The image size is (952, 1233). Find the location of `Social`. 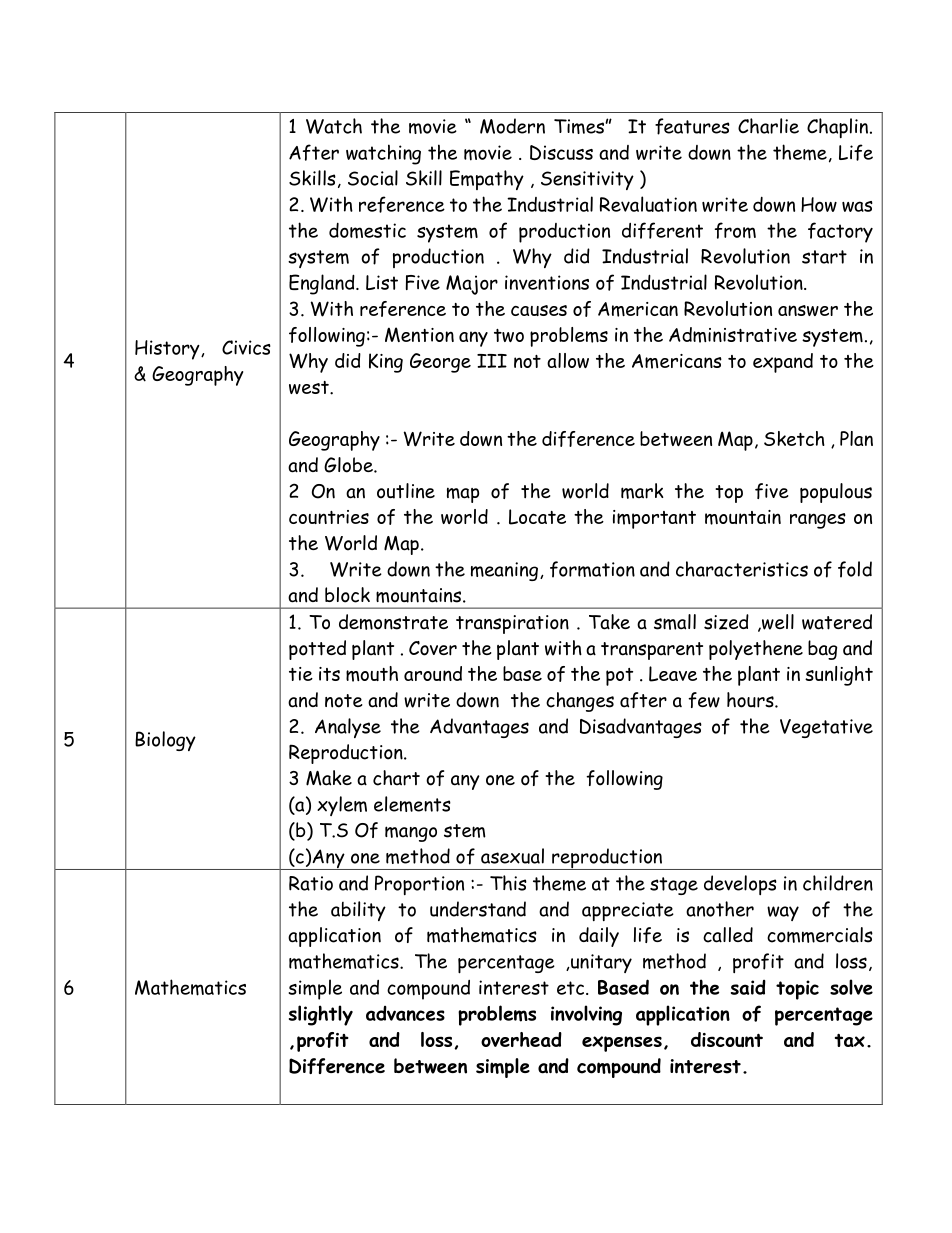

Social is located at coordinates (373, 178).
